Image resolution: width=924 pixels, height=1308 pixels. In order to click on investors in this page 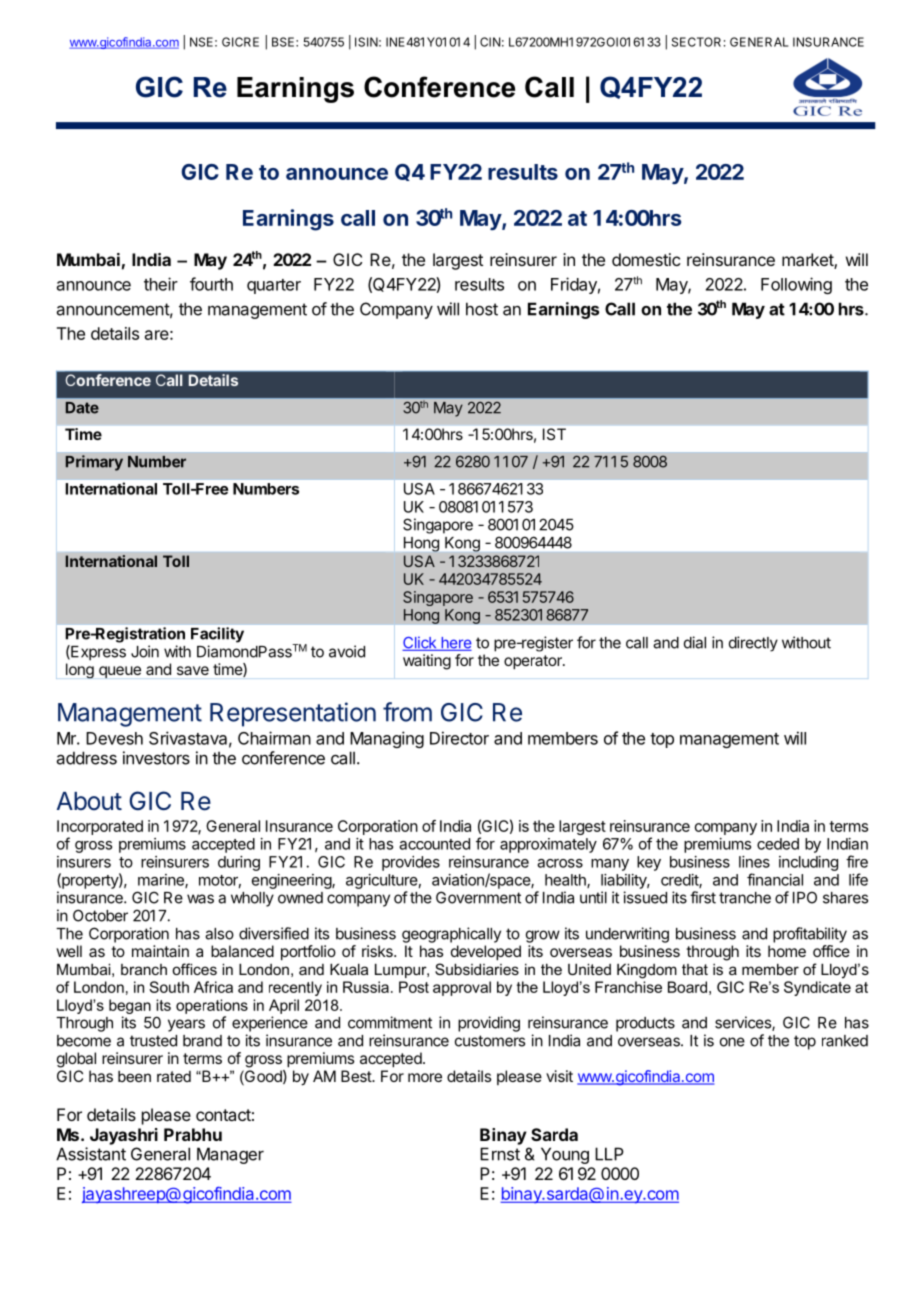, I will do `click(156, 758)`.
